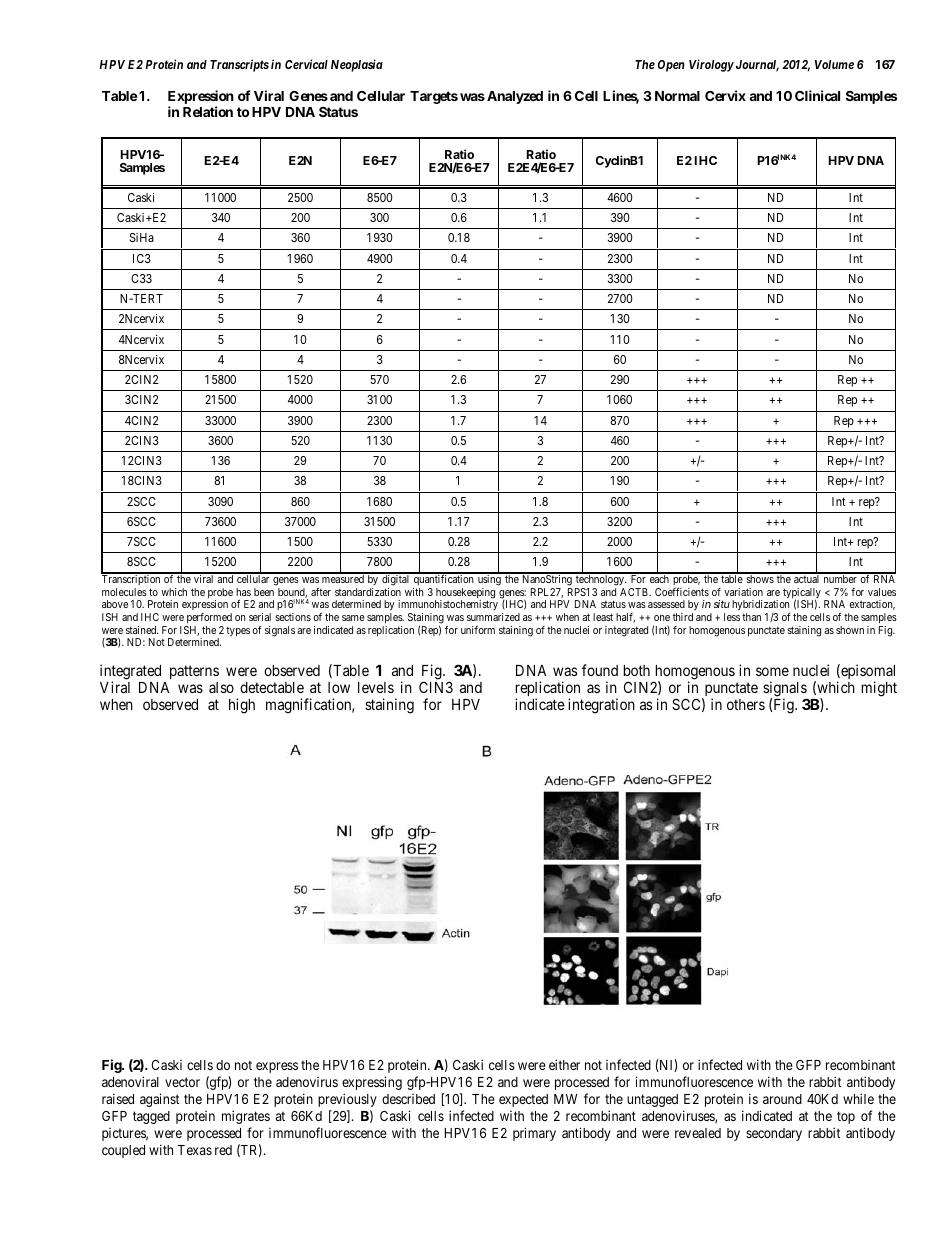  Describe the element at coordinates (243, 592) in the page. I see `has` at that location.
